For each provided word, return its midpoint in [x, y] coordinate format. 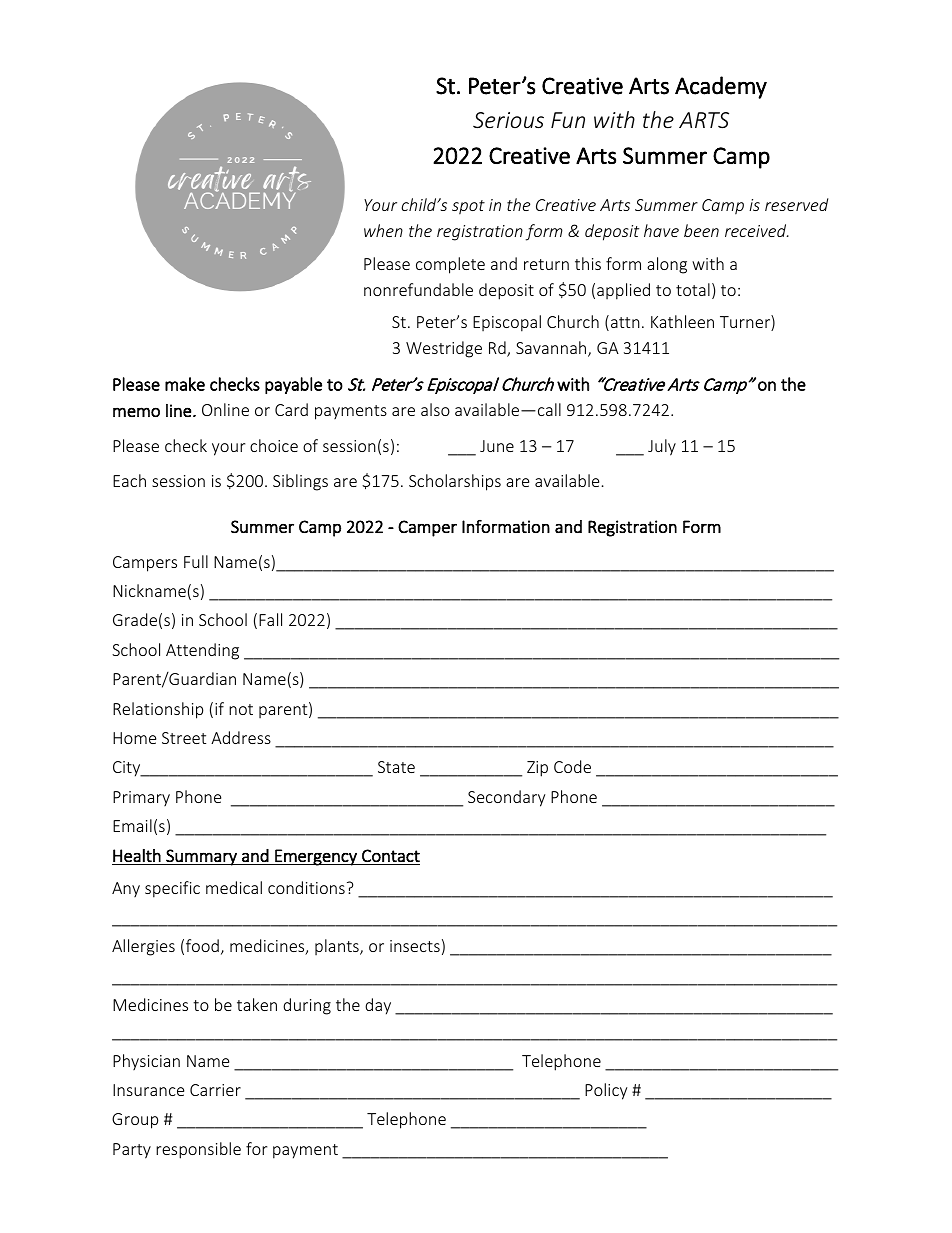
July [662, 447]
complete [450, 265]
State [396, 767]
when [383, 230]
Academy [721, 87]
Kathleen [682, 321]
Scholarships [455, 482]
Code [572, 766]
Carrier [215, 1090]
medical [234, 887]
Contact [391, 855]
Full [196, 561]
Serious [508, 120]
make [185, 384]
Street [184, 738]
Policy [606, 1091]
